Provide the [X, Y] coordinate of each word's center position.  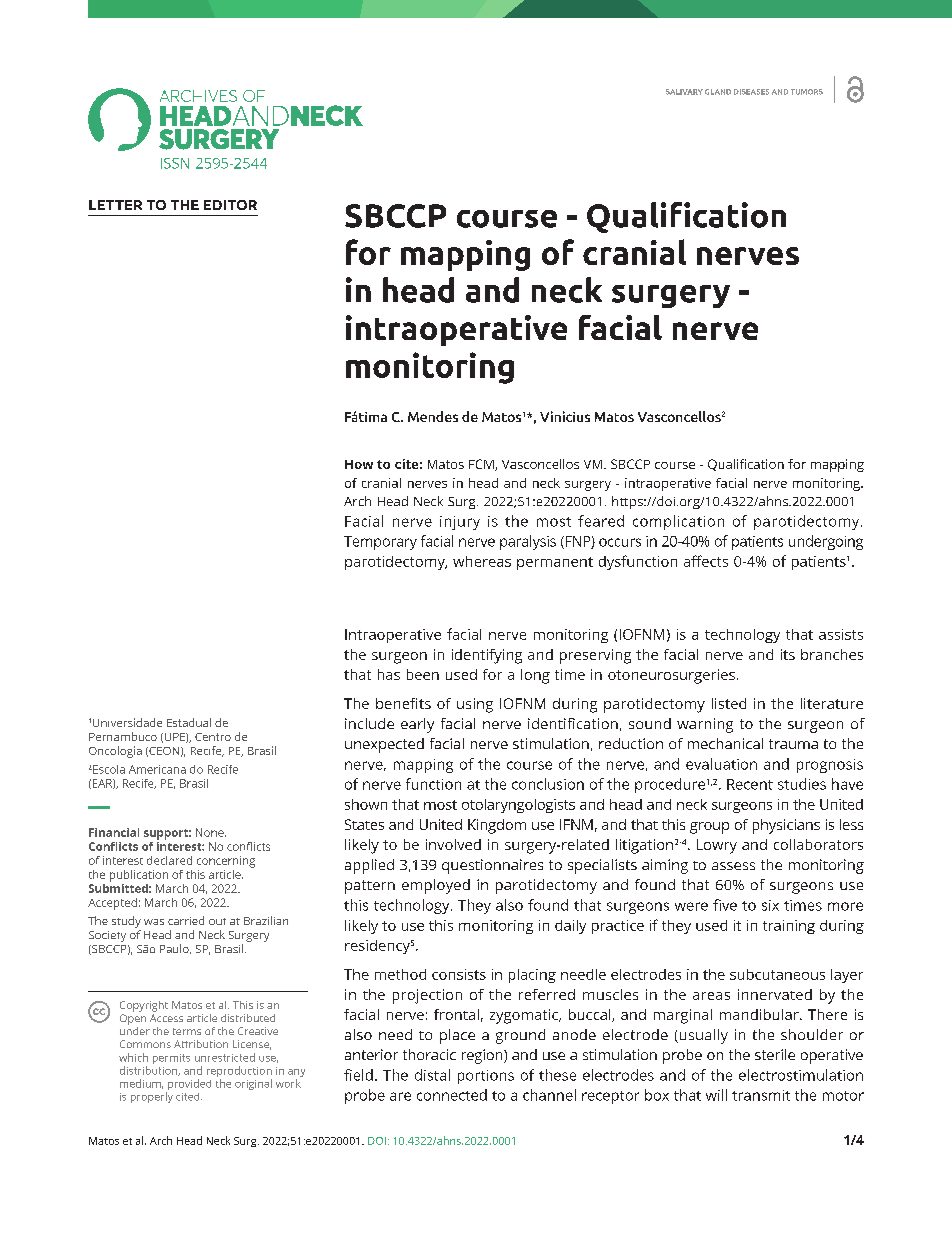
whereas [482, 561]
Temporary [380, 543]
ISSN [175, 163]
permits [171, 1059]
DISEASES [751, 92]
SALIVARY [684, 92]
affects [706, 561]
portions [486, 1077]
